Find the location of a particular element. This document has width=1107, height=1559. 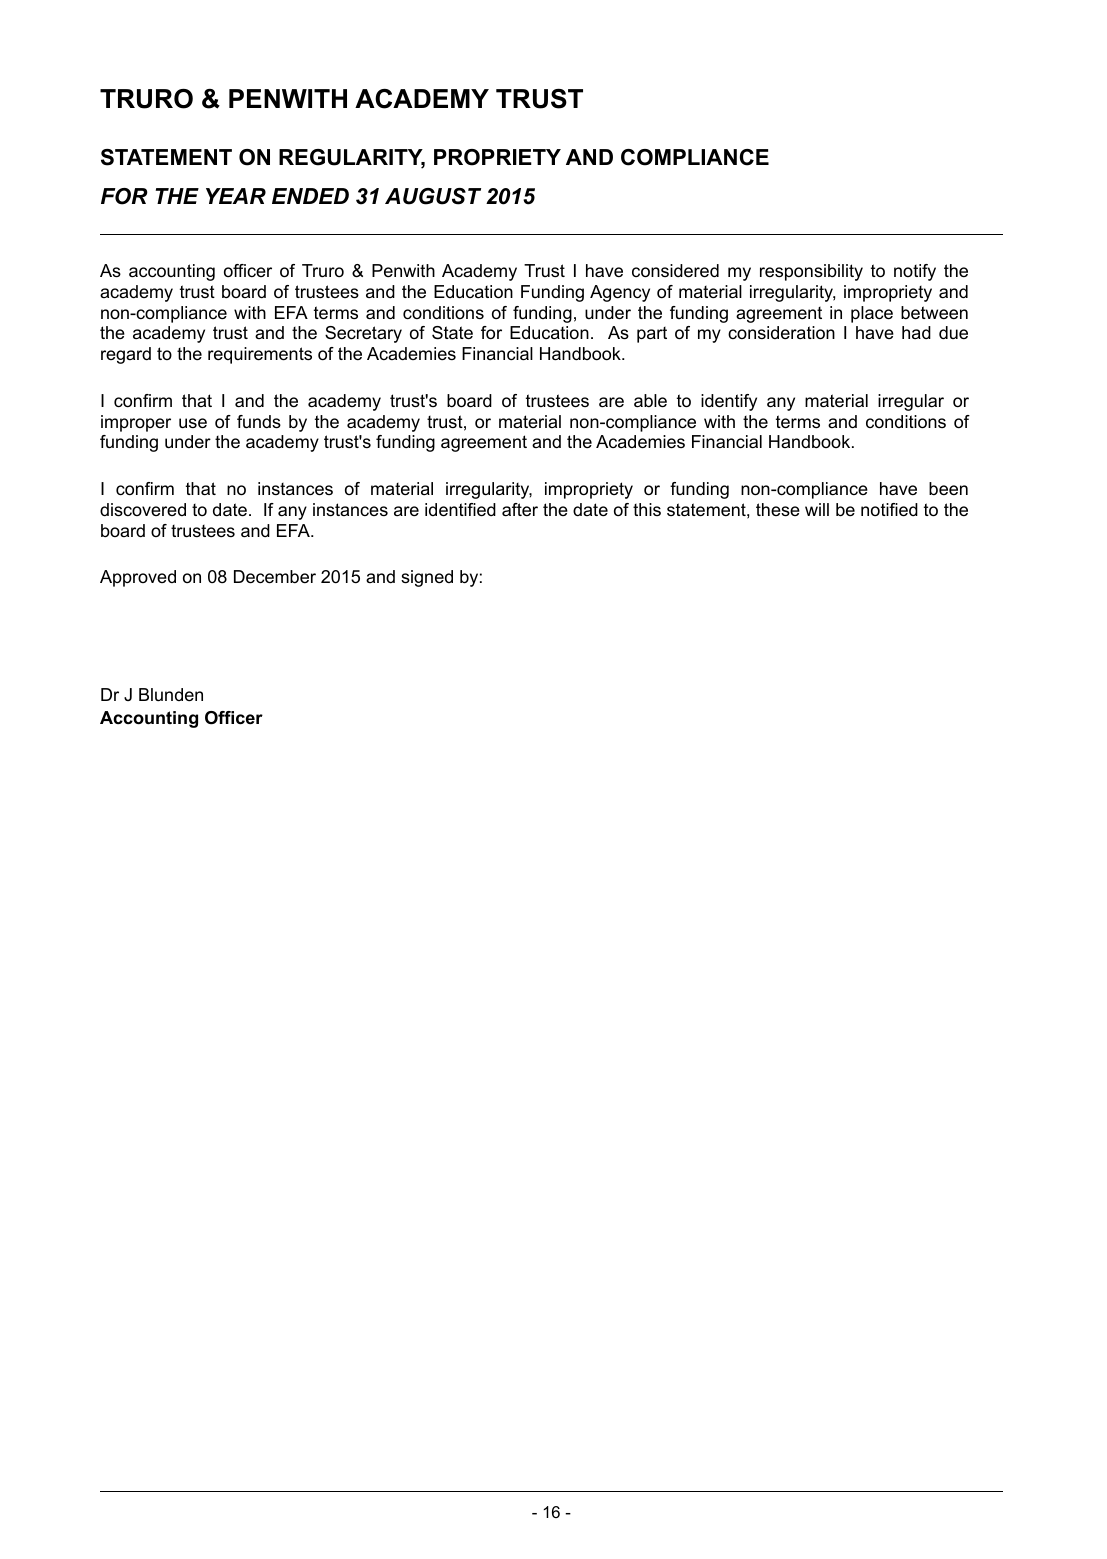

signed is located at coordinates (427, 578).
